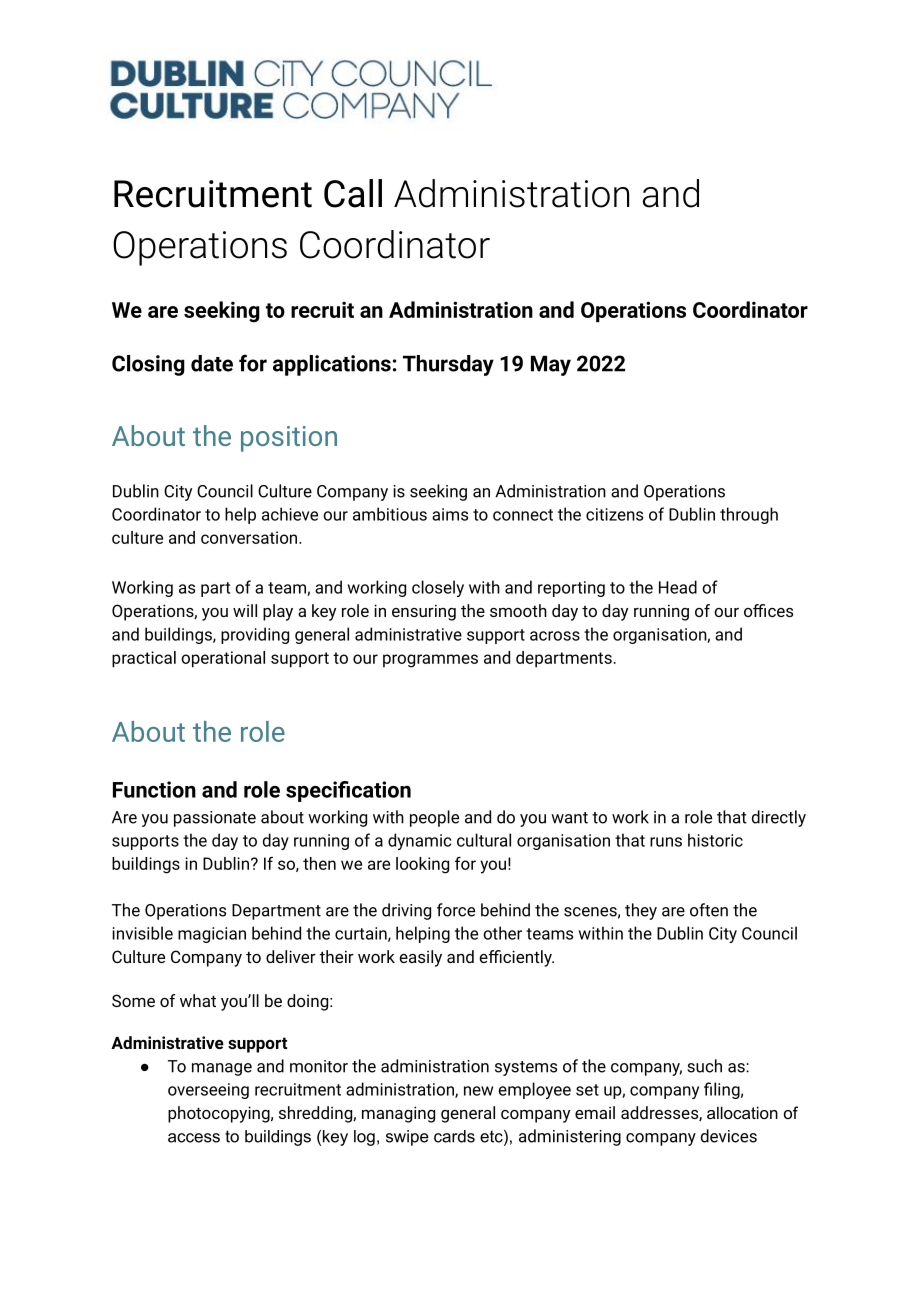 The width and height of the image is (924, 1307). I want to click on programmes, so click(430, 661).
